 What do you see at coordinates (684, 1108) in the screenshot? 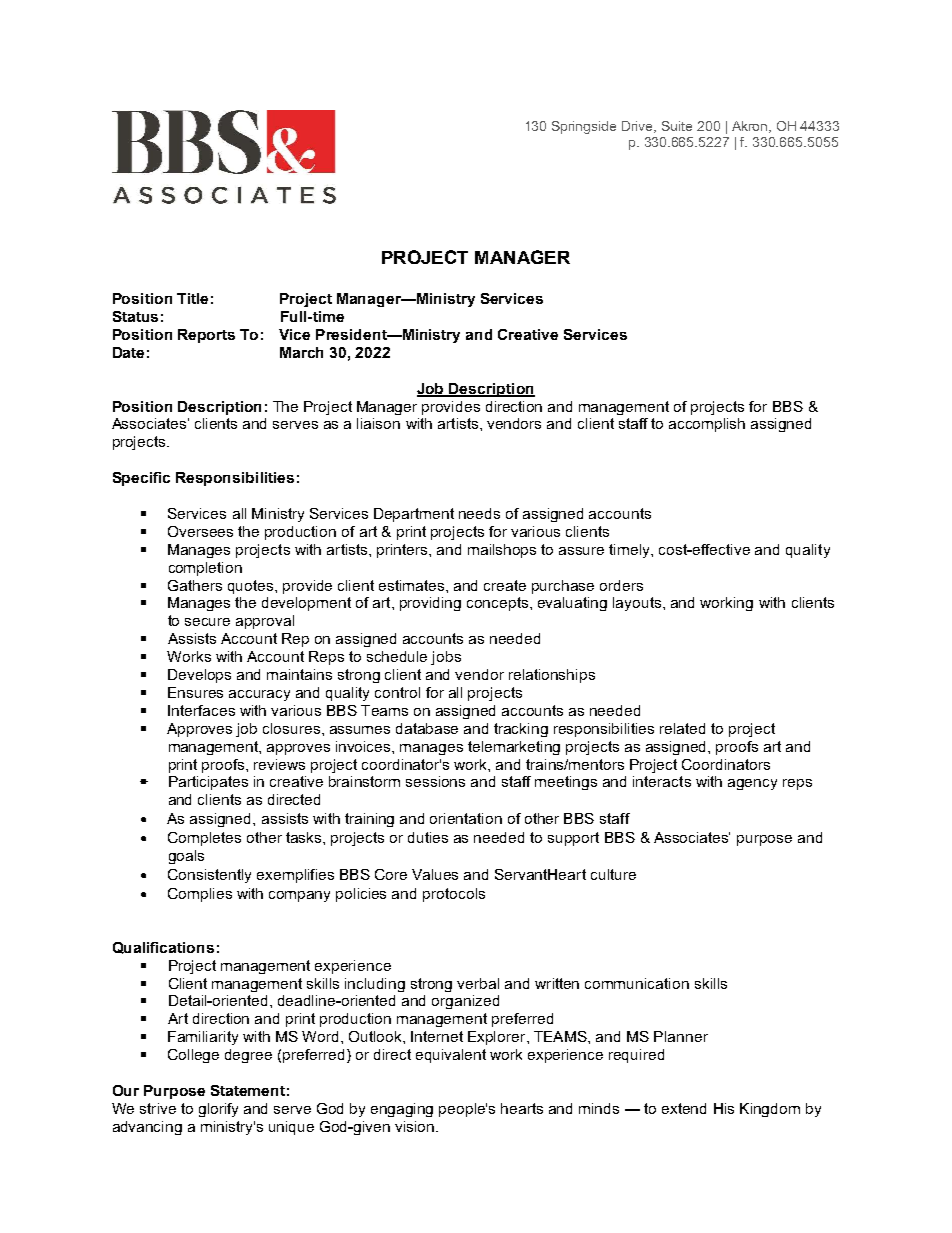
I see `extend` at bounding box center [684, 1108].
